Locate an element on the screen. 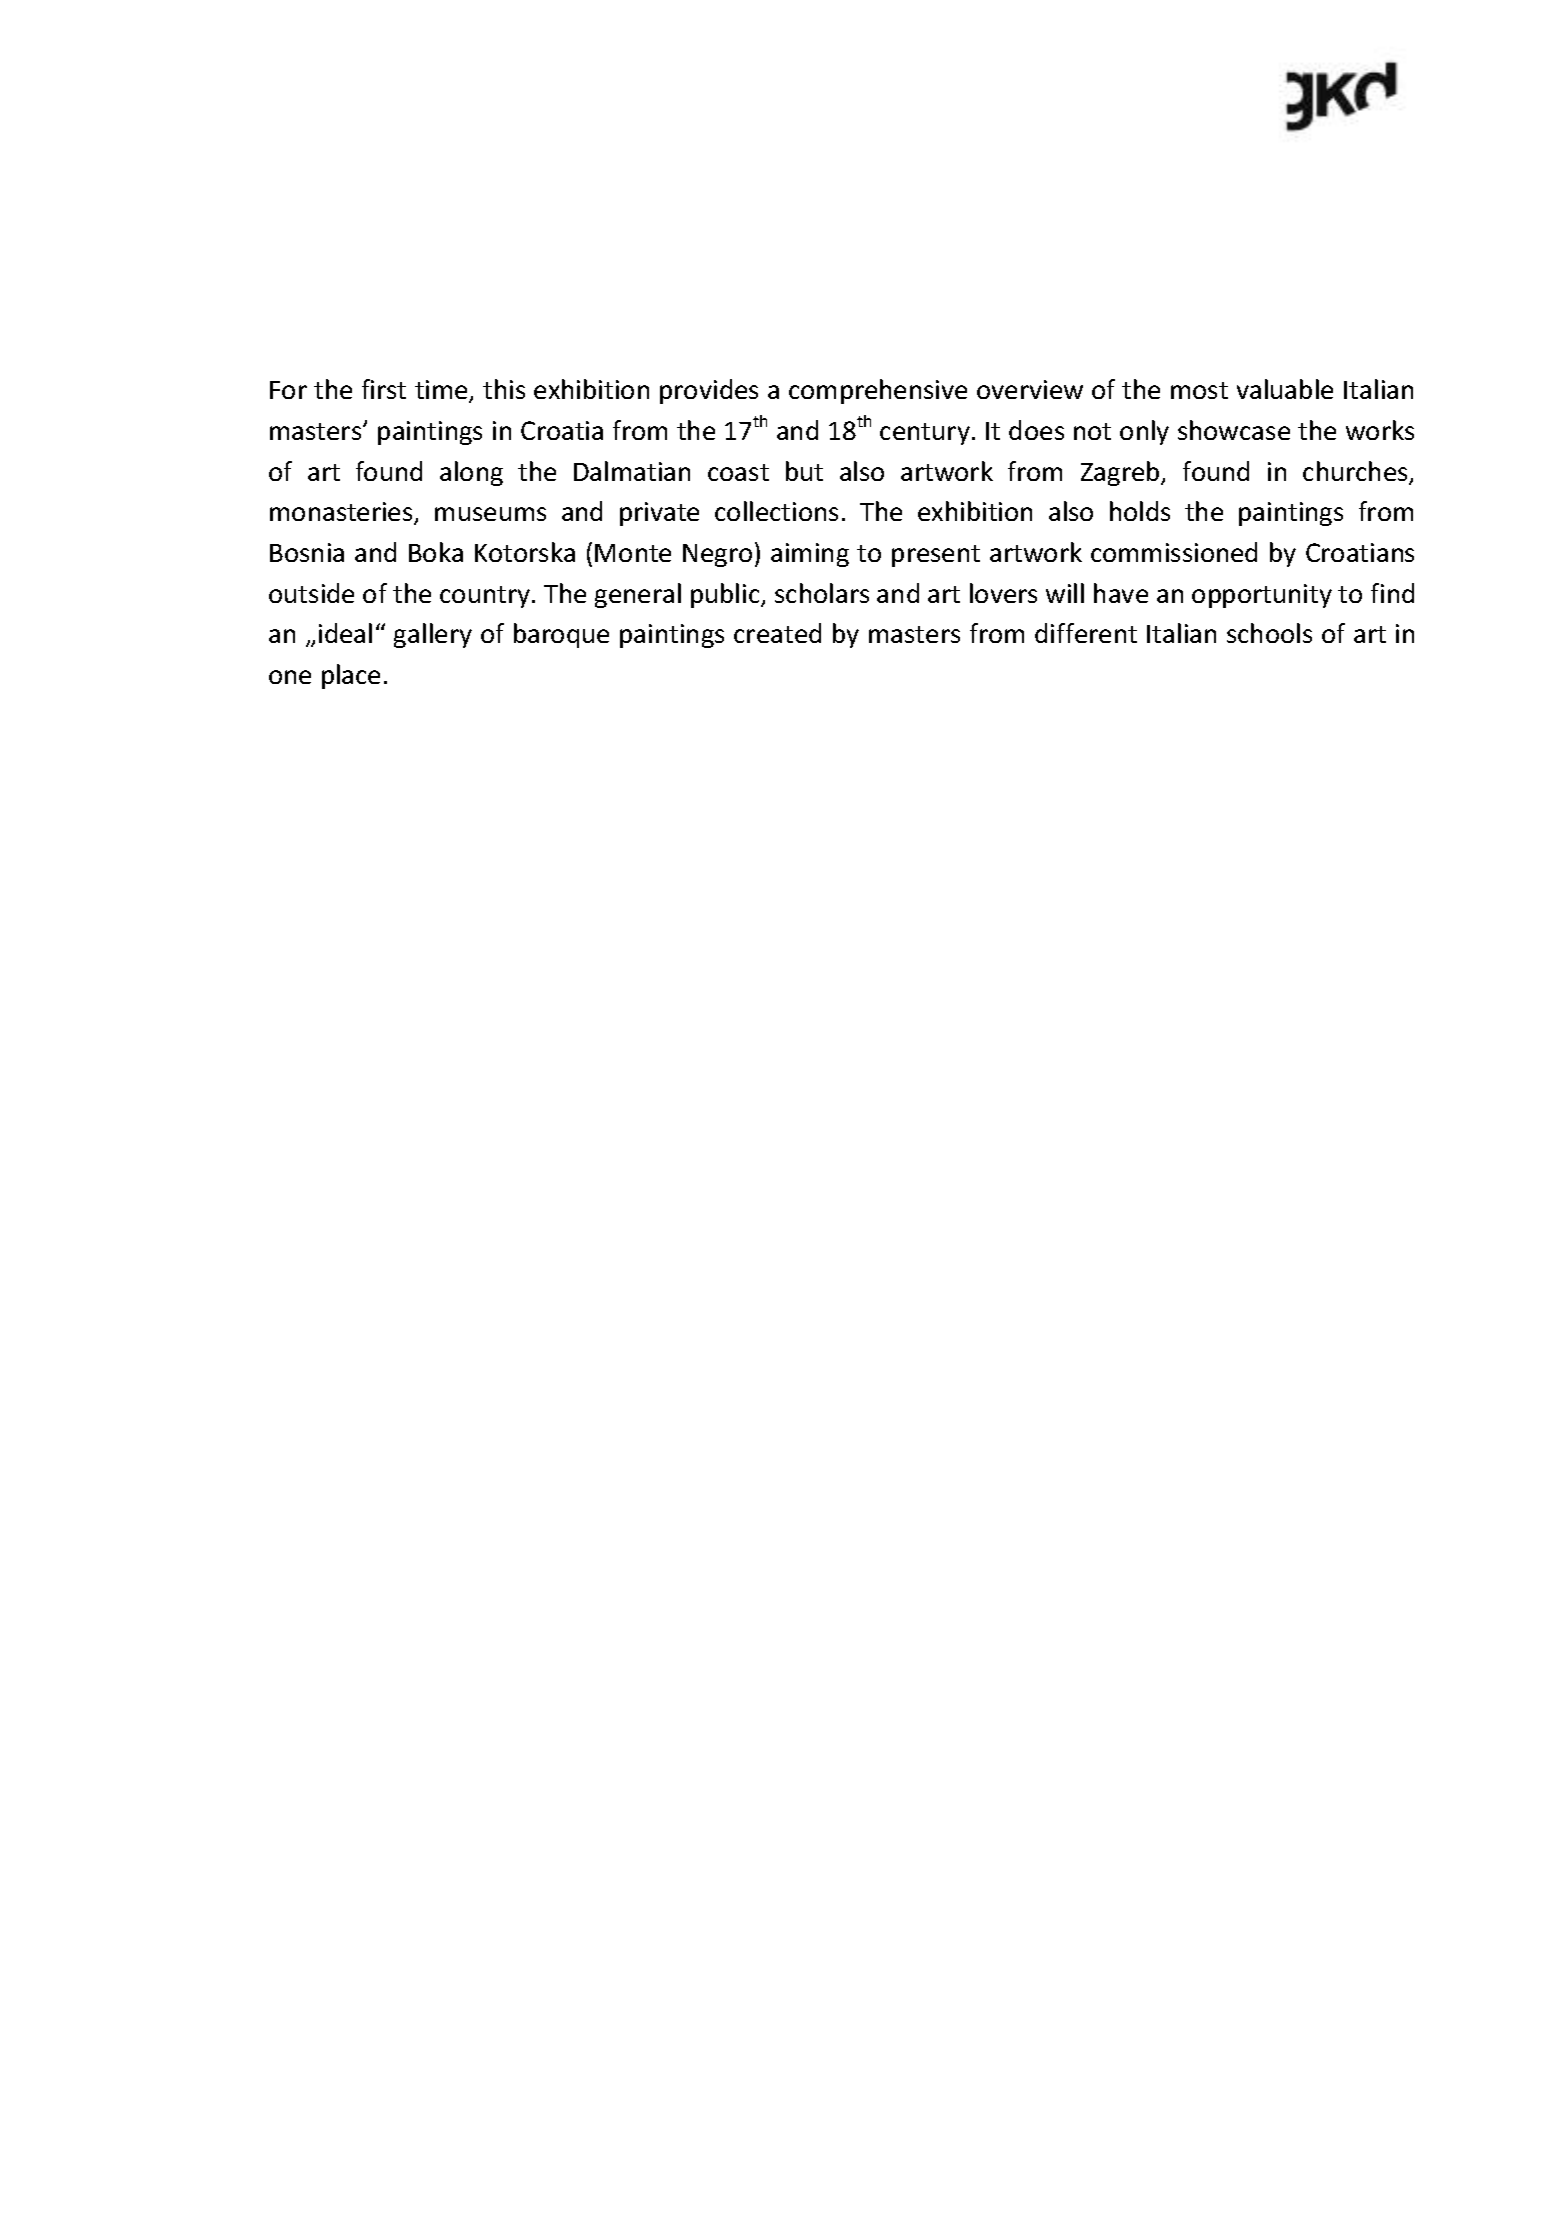  comprehensive is located at coordinates (878, 391).
